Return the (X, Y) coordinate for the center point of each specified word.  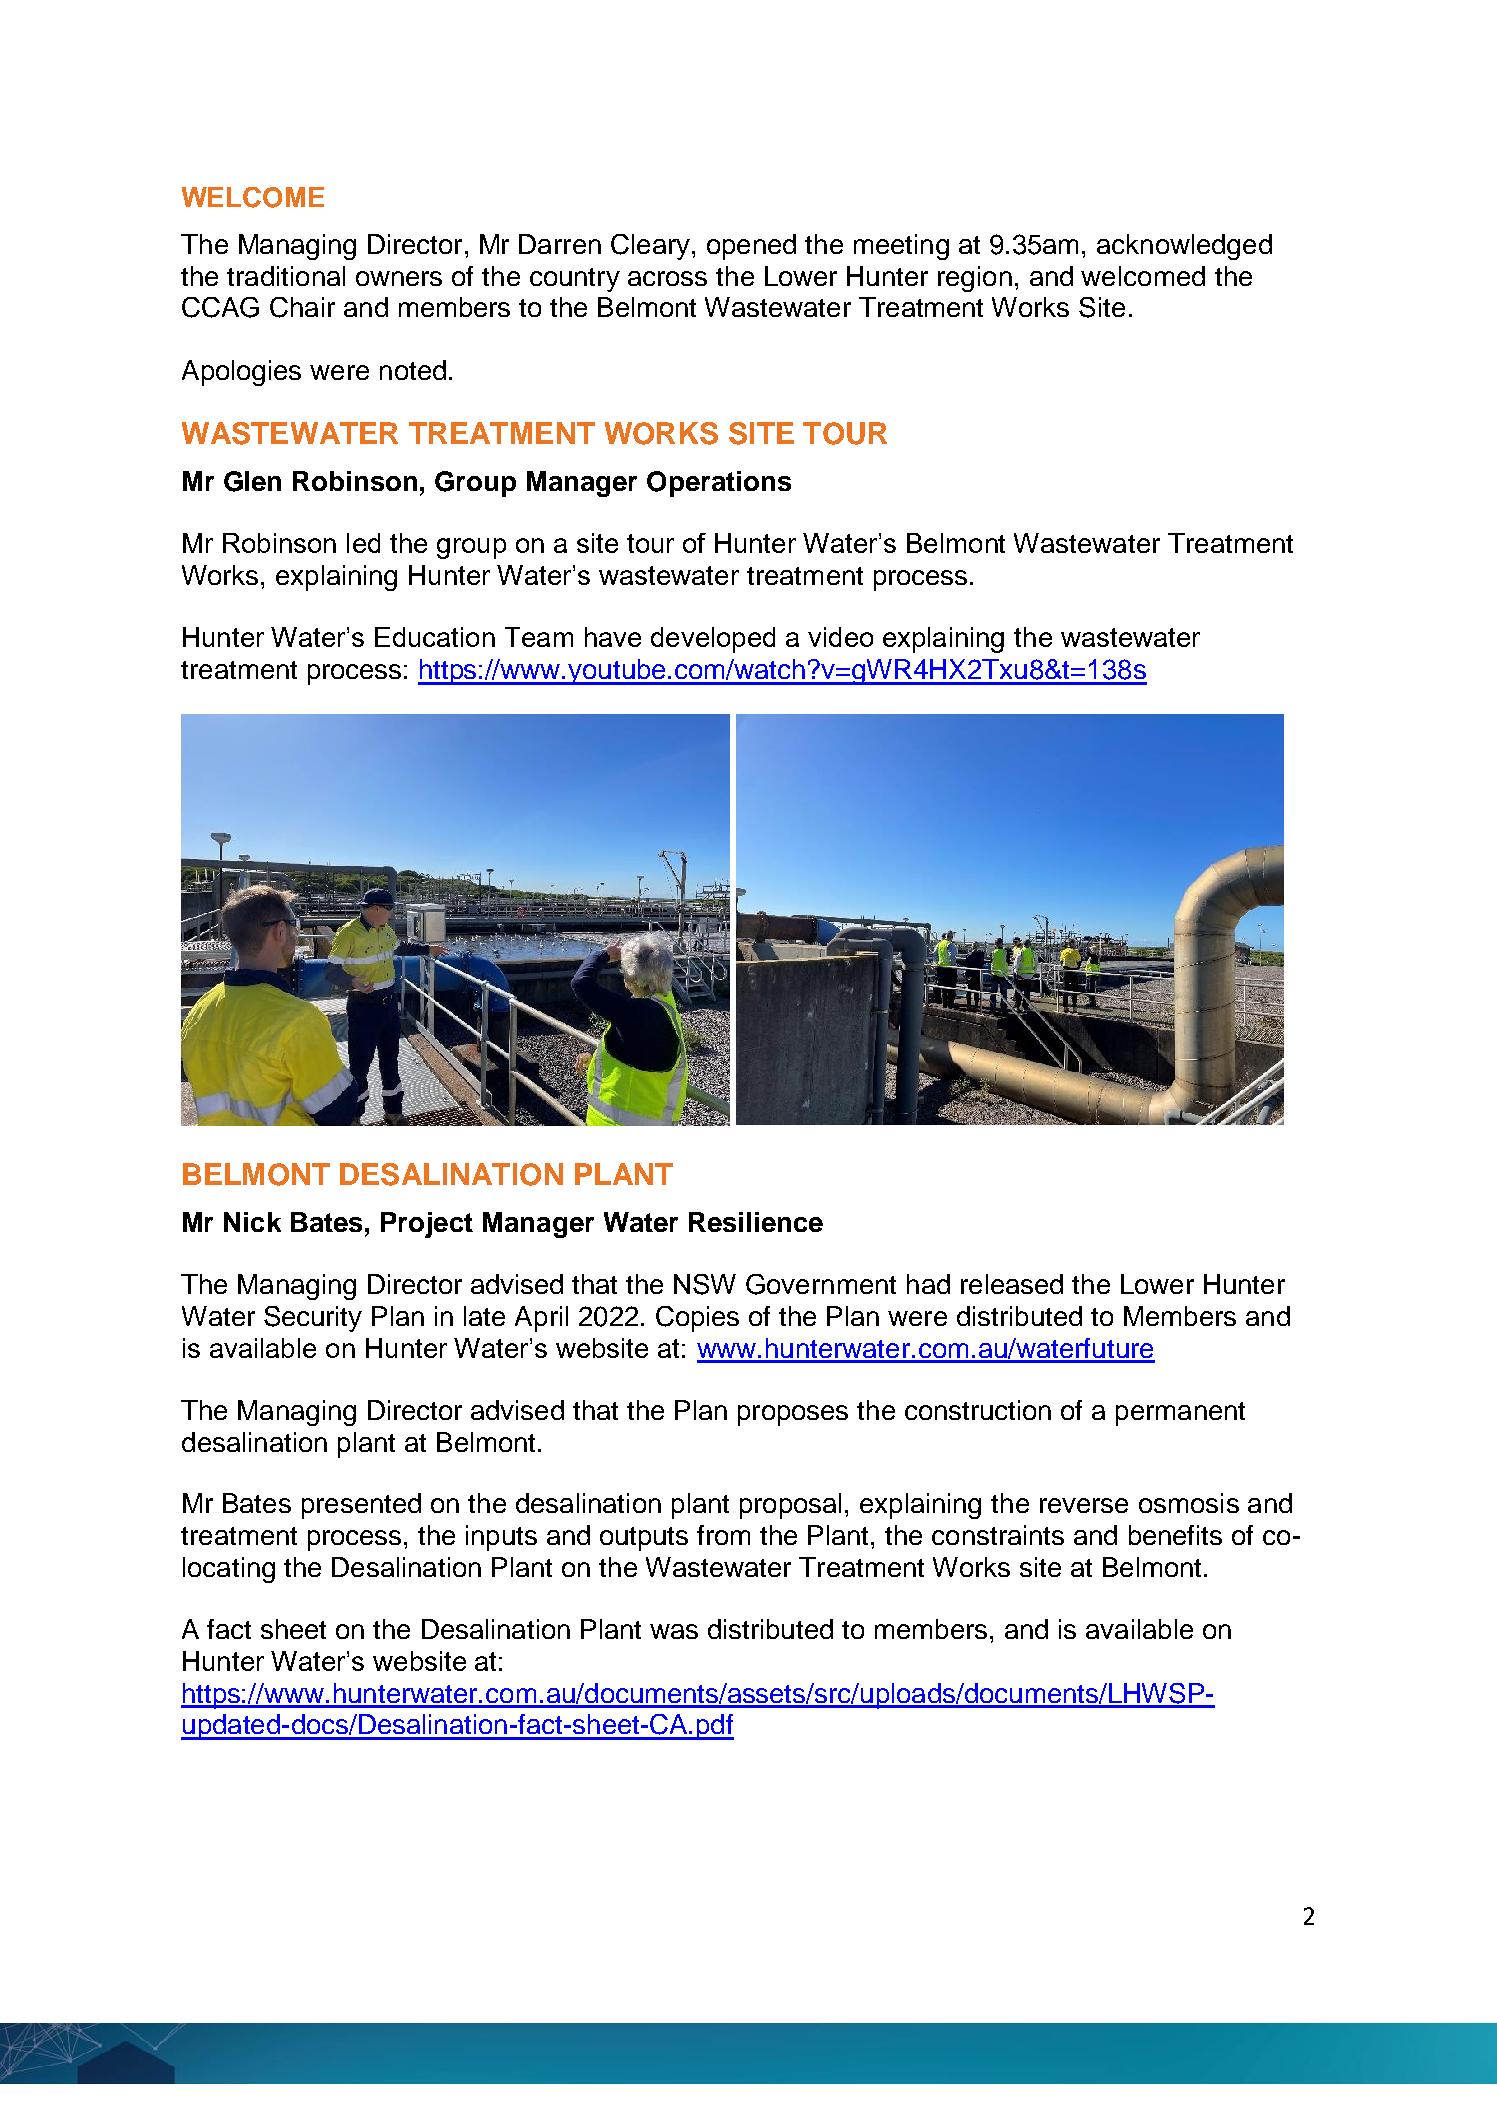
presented (361, 1506)
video (840, 637)
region (975, 279)
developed (713, 640)
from (723, 1535)
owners (399, 278)
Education (435, 637)
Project (427, 1225)
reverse (1084, 1505)
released (1012, 1284)
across (667, 278)
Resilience (756, 1222)
